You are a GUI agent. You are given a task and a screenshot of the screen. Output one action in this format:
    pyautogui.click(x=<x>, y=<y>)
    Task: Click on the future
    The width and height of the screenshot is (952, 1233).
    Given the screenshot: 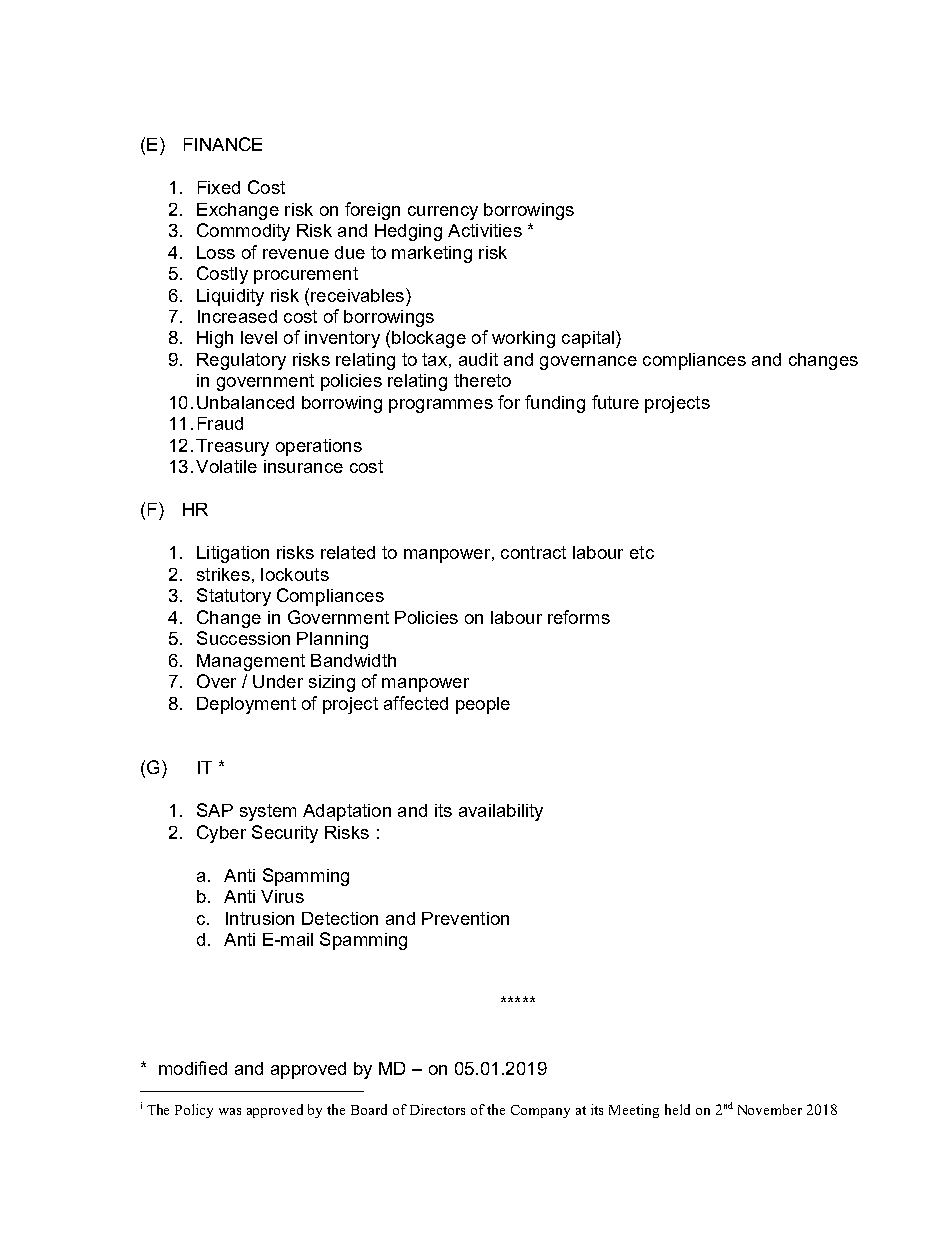 What is the action you would take?
    pyautogui.click(x=615, y=402)
